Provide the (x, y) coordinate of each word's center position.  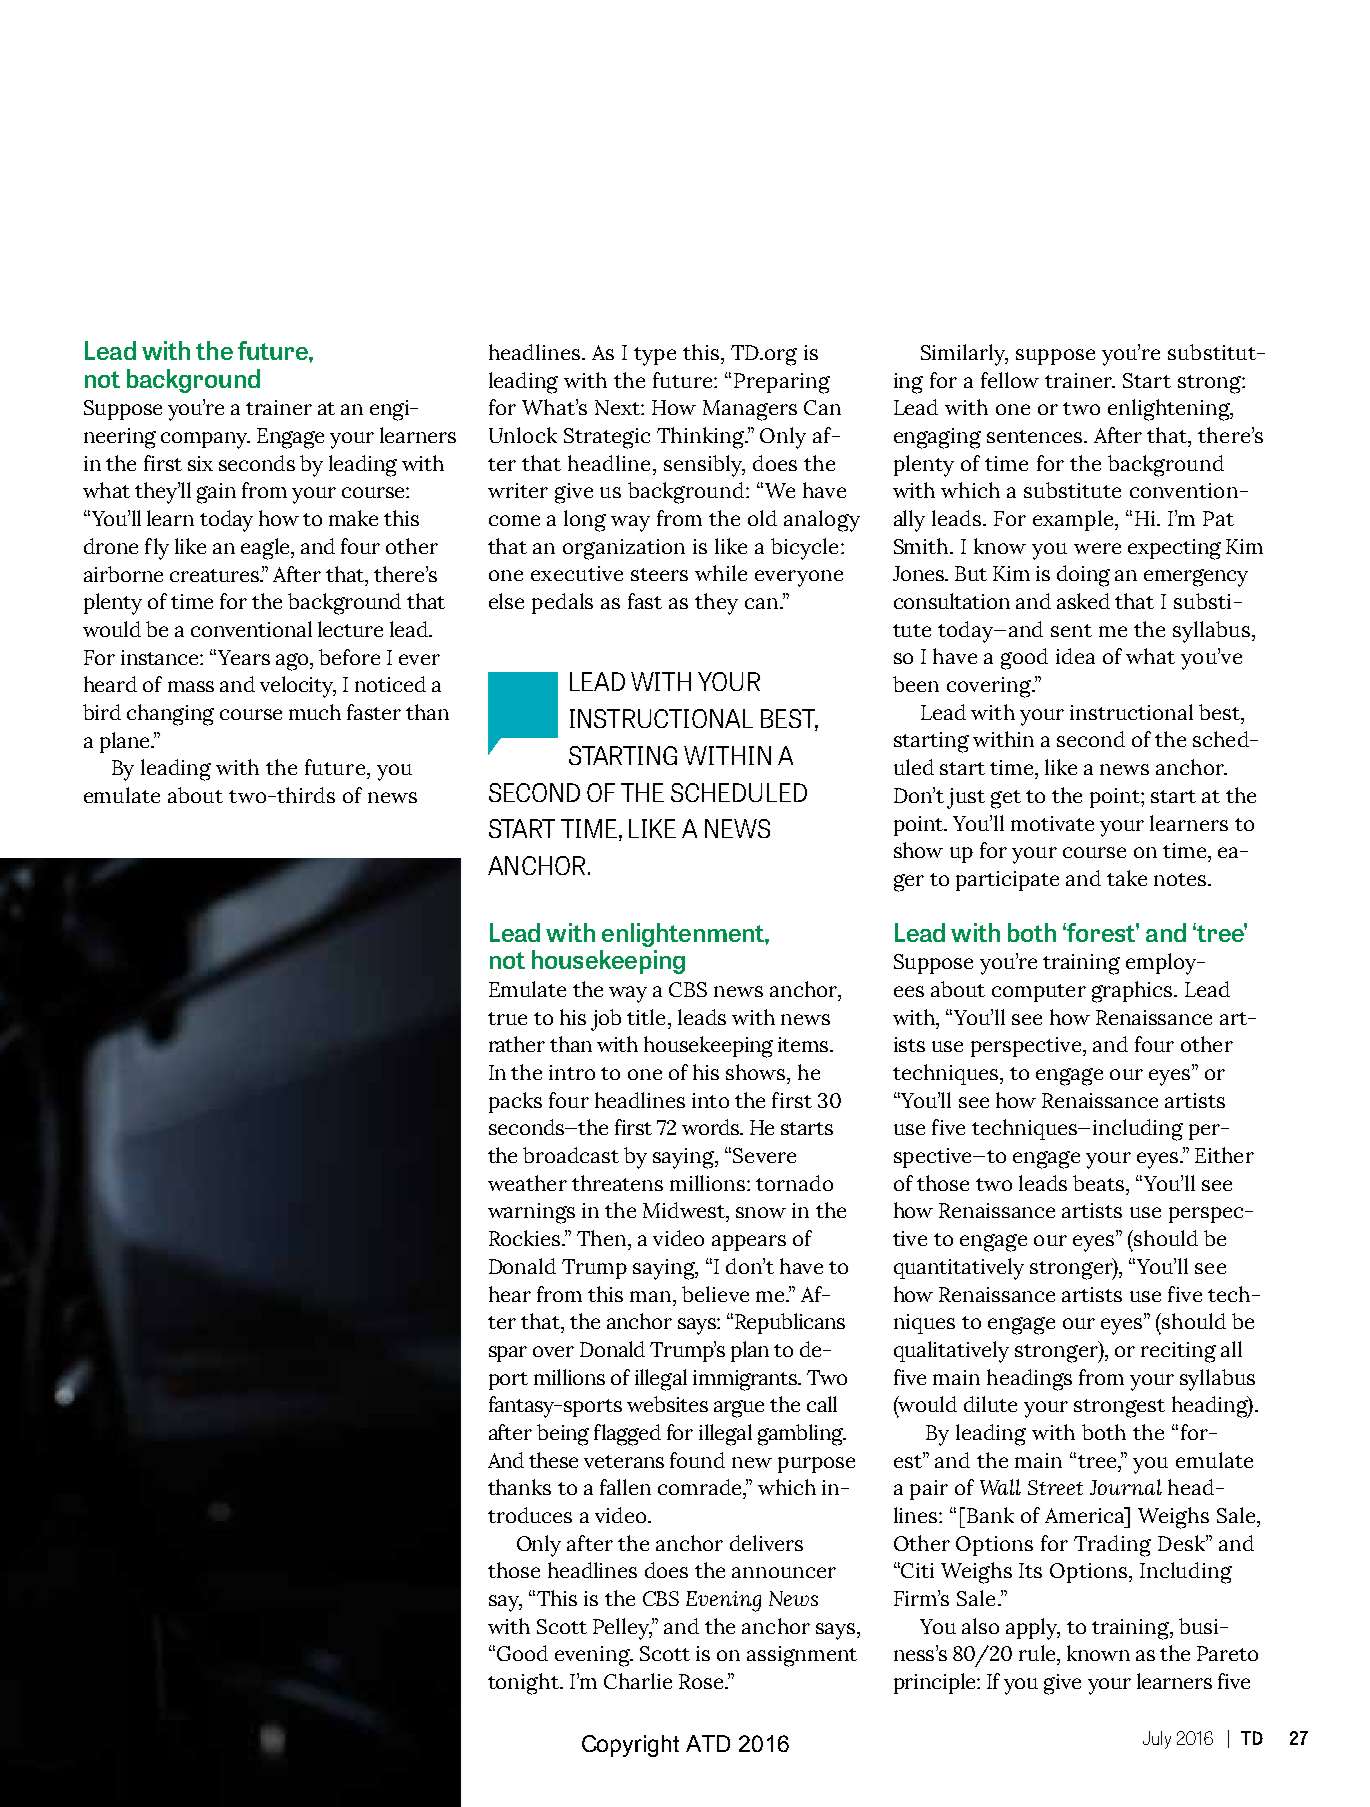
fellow (1010, 380)
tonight (524, 1684)
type (655, 356)
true (507, 1018)
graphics (1133, 992)
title (646, 1017)
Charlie (638, 1681)
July (1157, 1740)
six (200, 463)
